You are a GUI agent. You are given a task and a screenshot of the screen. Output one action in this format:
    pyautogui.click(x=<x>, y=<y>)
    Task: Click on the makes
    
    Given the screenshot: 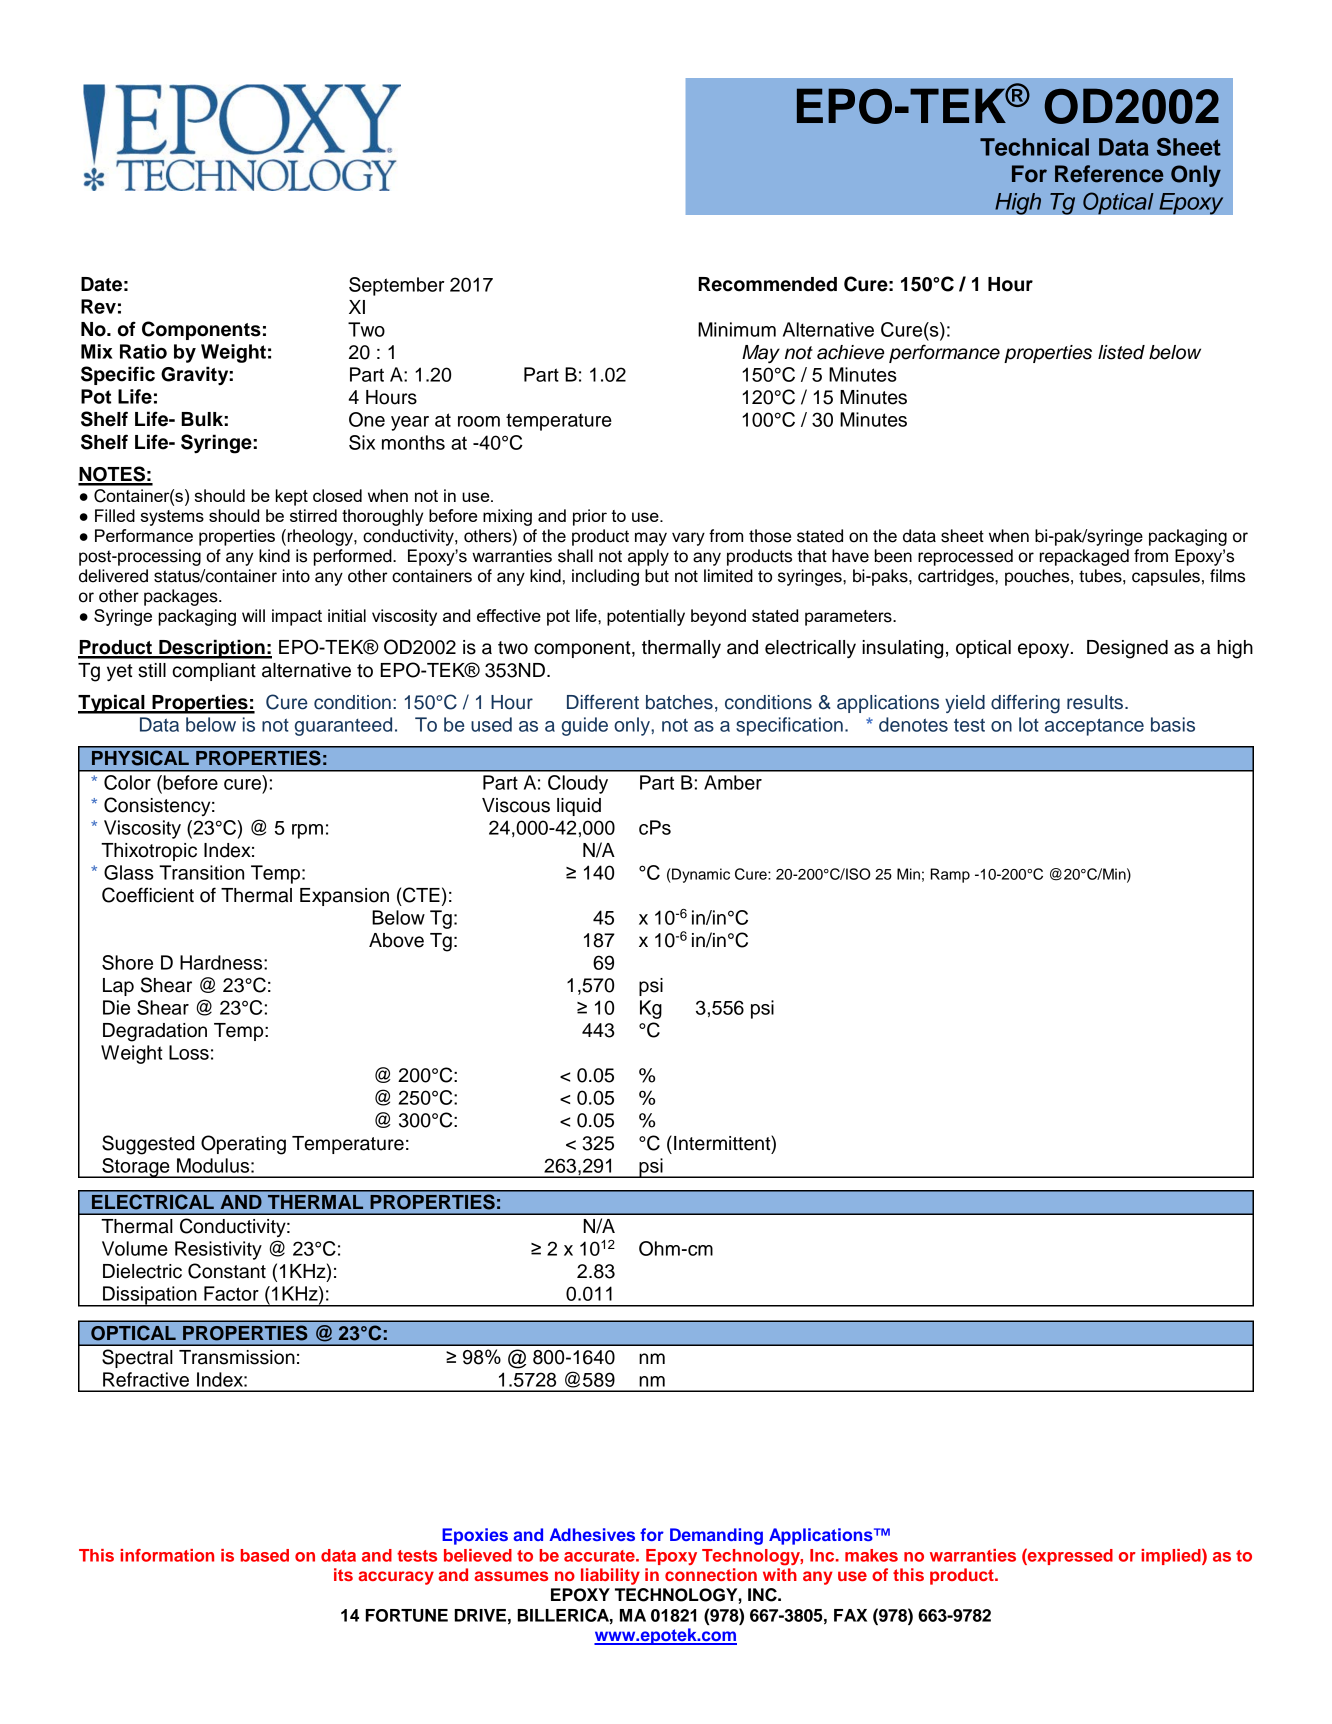 What is the action you would take?
    pyautogui.click(x=871, y=1555)
